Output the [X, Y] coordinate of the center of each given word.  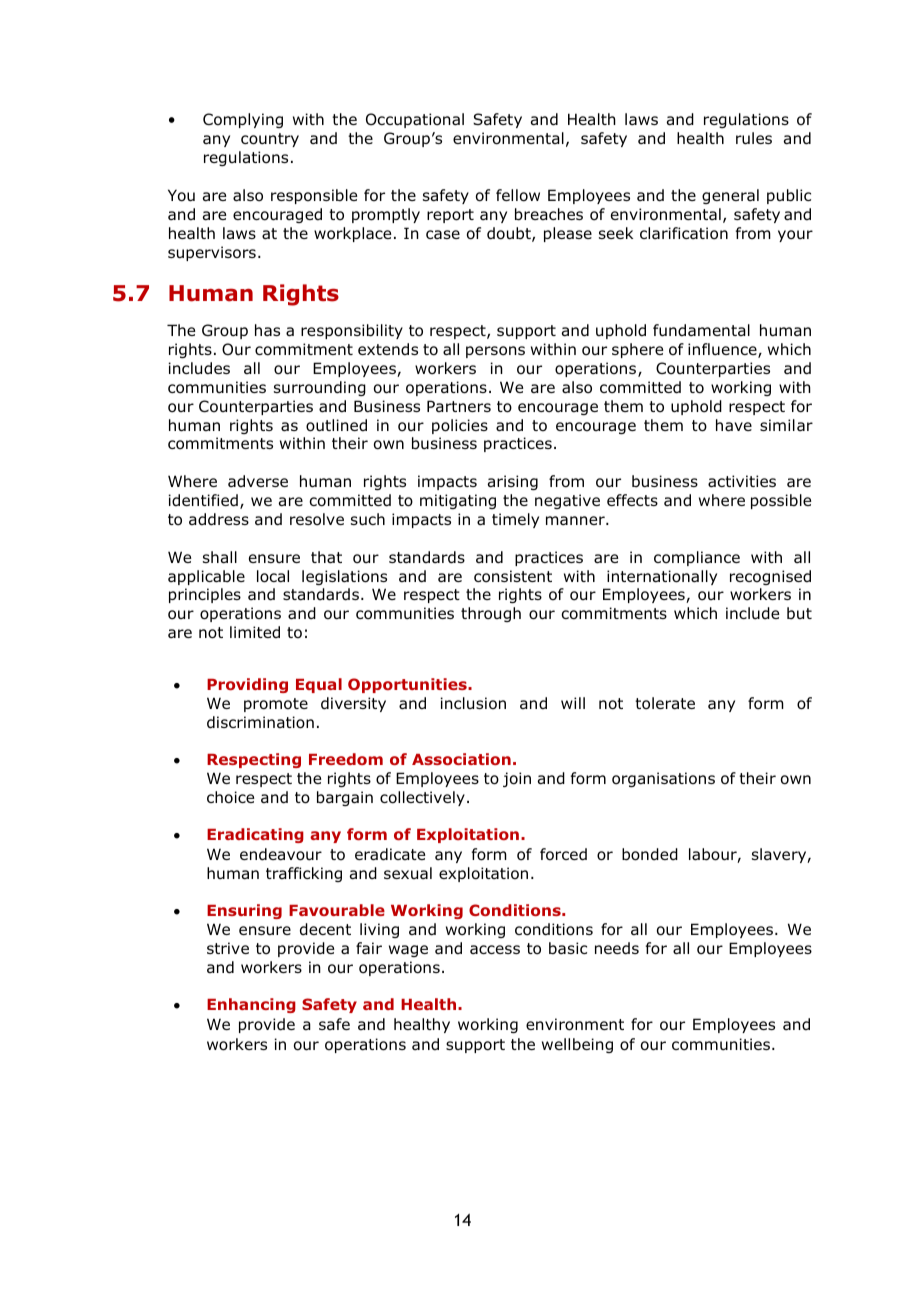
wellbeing [577, 1045]
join [517, 779]
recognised [770, 577]
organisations [663, 779]
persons [495, 352]
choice [230, 797]
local [273, 576]
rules [754, 138]
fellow [518, 195]
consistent [513, 576]
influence [723, 350]
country [270, 140]
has [267, 330]
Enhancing [251, 1005]
